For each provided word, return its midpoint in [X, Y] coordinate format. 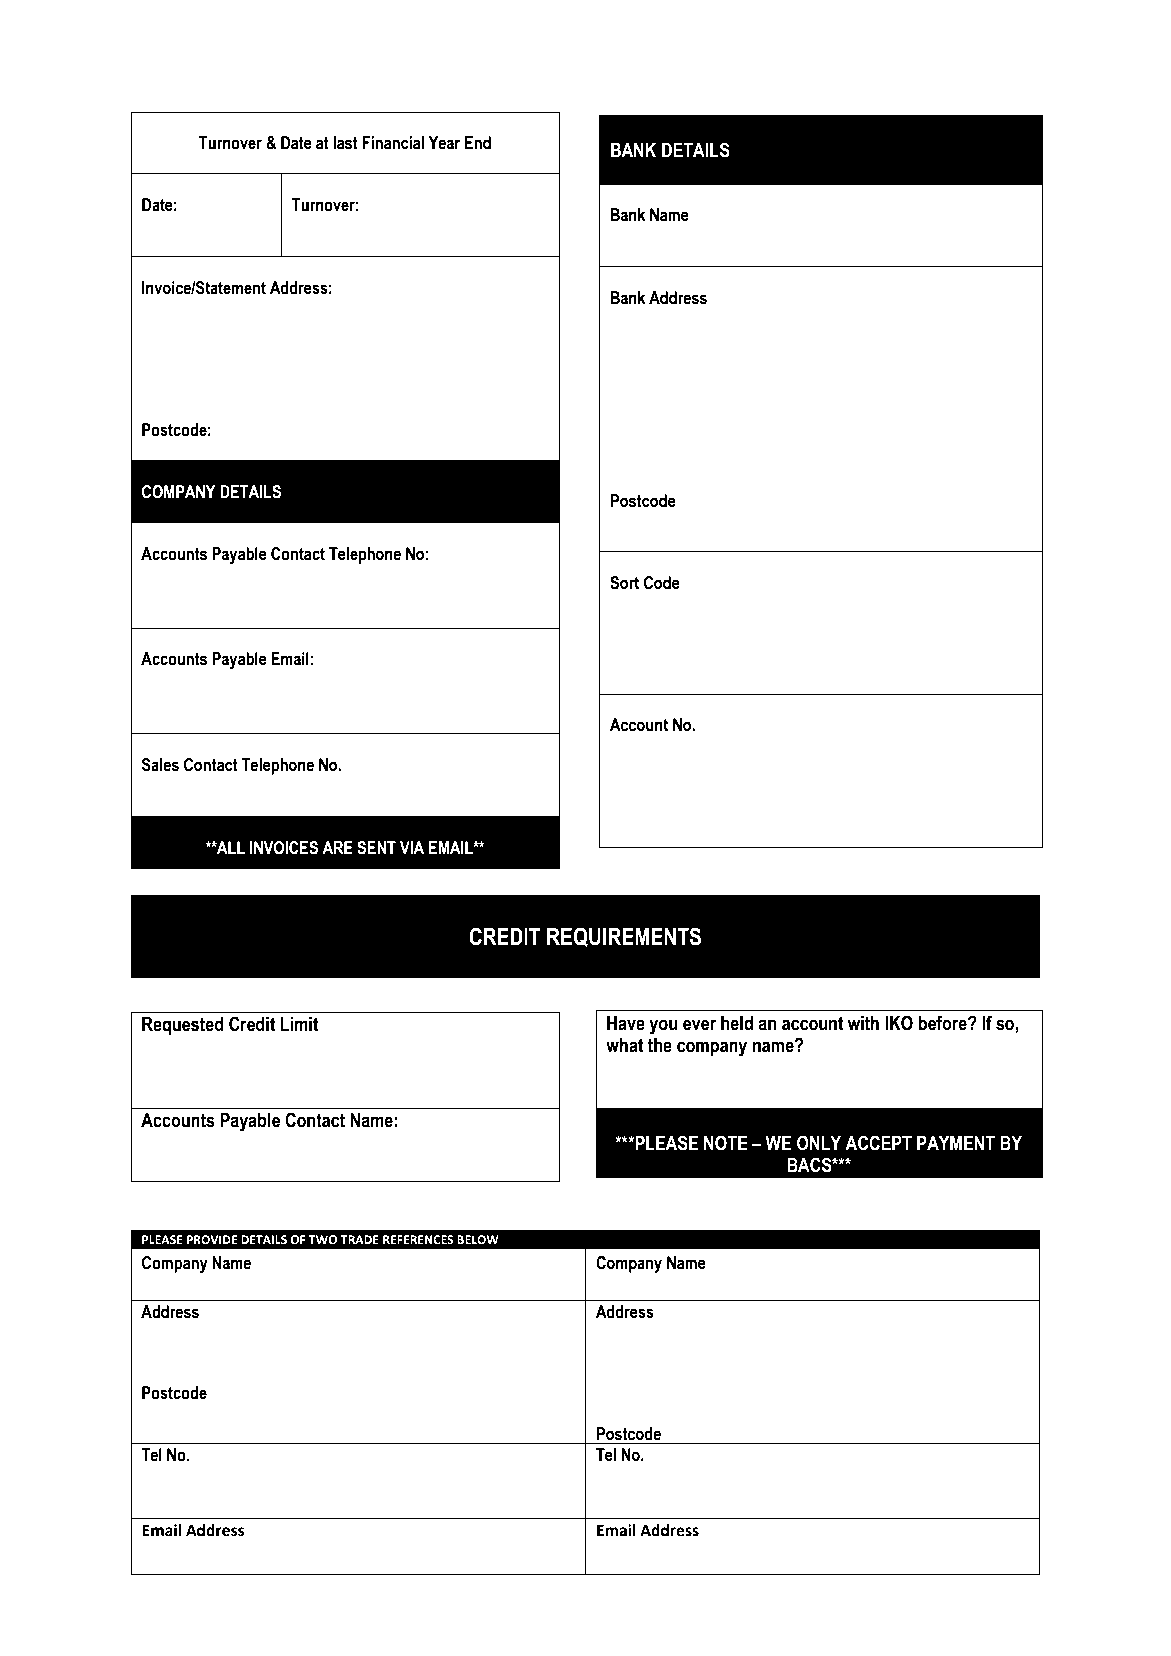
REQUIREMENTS [624, 937]
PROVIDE [212, 1240]
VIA [412, 847]
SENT [376, 848]
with [863, 1023]
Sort [624, 583]
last [345, 143]
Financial [393, 143]
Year [444, 143]
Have [626, 1023]
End [478, 143]
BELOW [478, 1240]
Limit [299, 1024]
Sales [160, 765]
